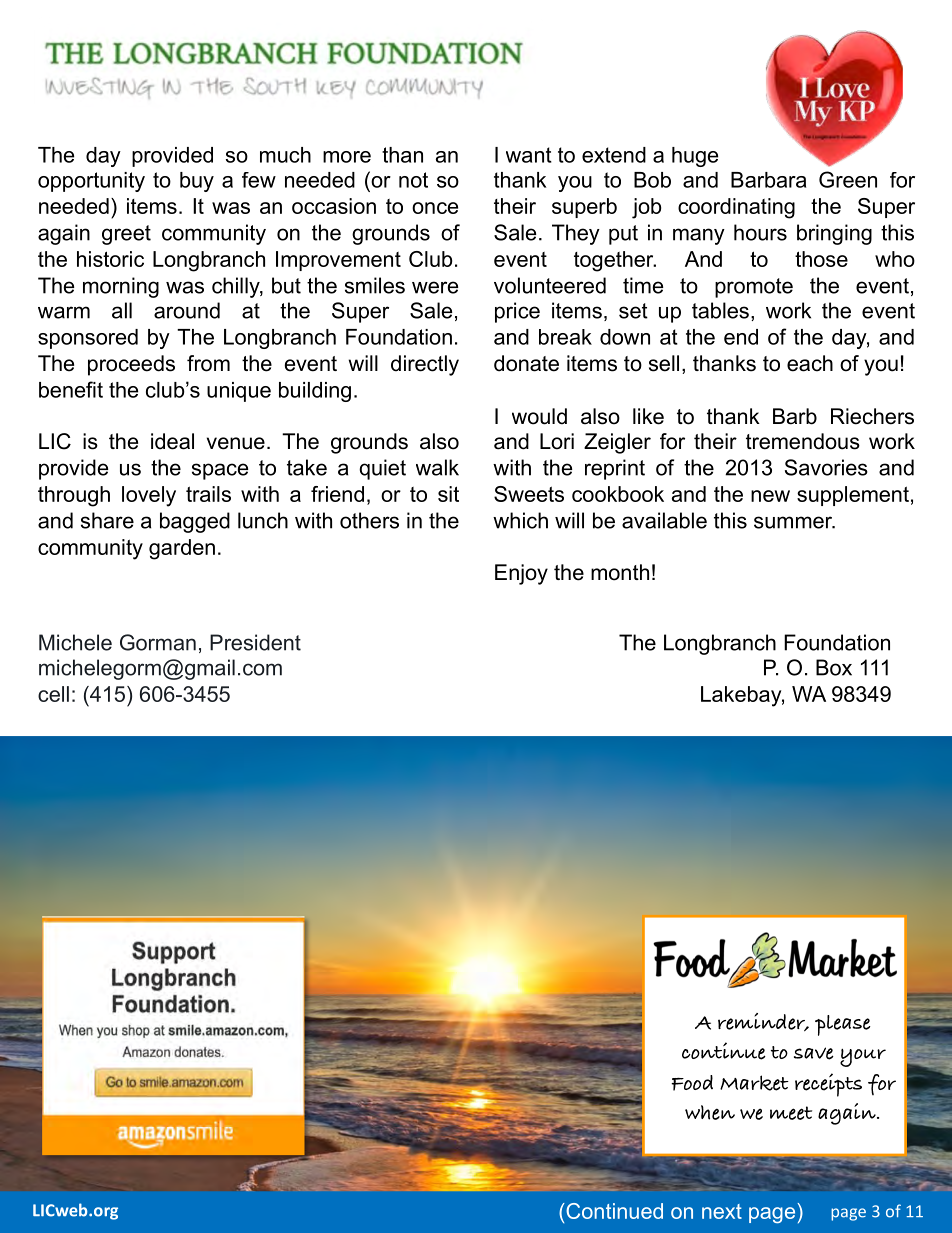 The image size is (952, 1233). What do you see at coordinates (848, 179) in the document?
I see `Green` at bounding box center [848, 179].
